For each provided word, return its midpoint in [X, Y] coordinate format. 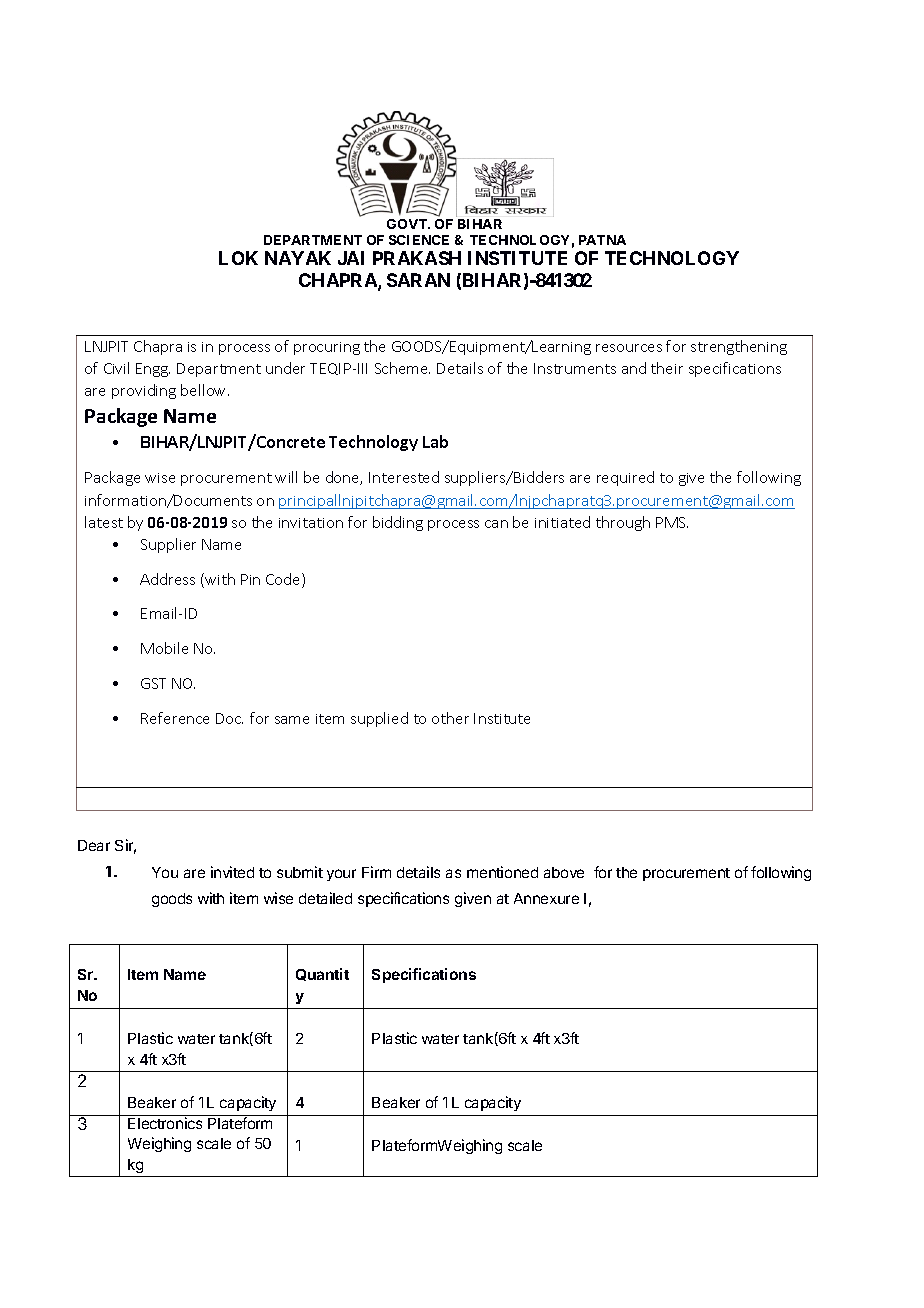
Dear [94, 845]
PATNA [602, 240]
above [564, 872]
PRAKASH [417, 258]
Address [167, 579]
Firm [376, 872]
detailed [325, 898]
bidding [398, 523]
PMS [672, 522]
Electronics [165, 1123]
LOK [238, 258]
